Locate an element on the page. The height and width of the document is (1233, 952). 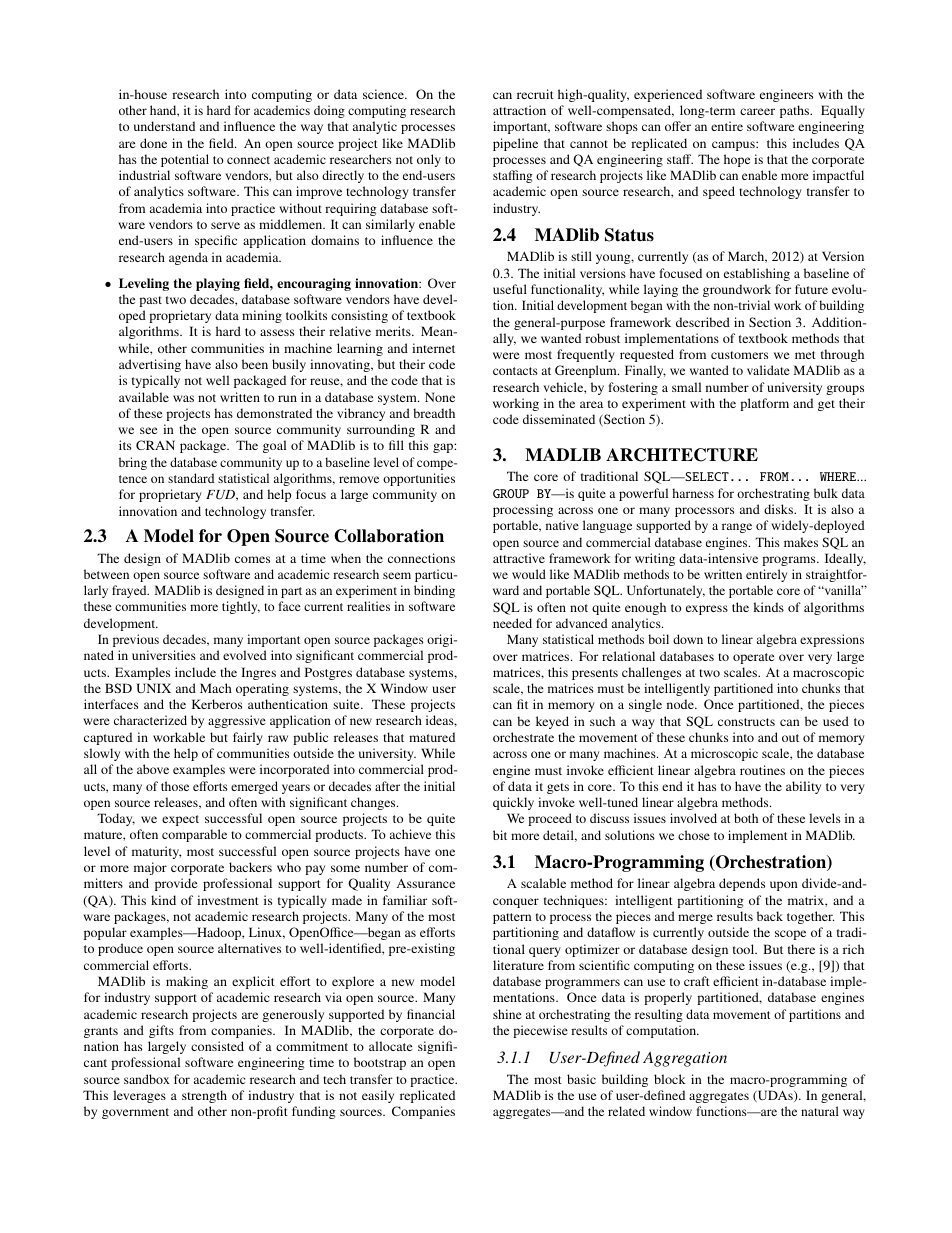
those is located at coordinates (175, 786).
